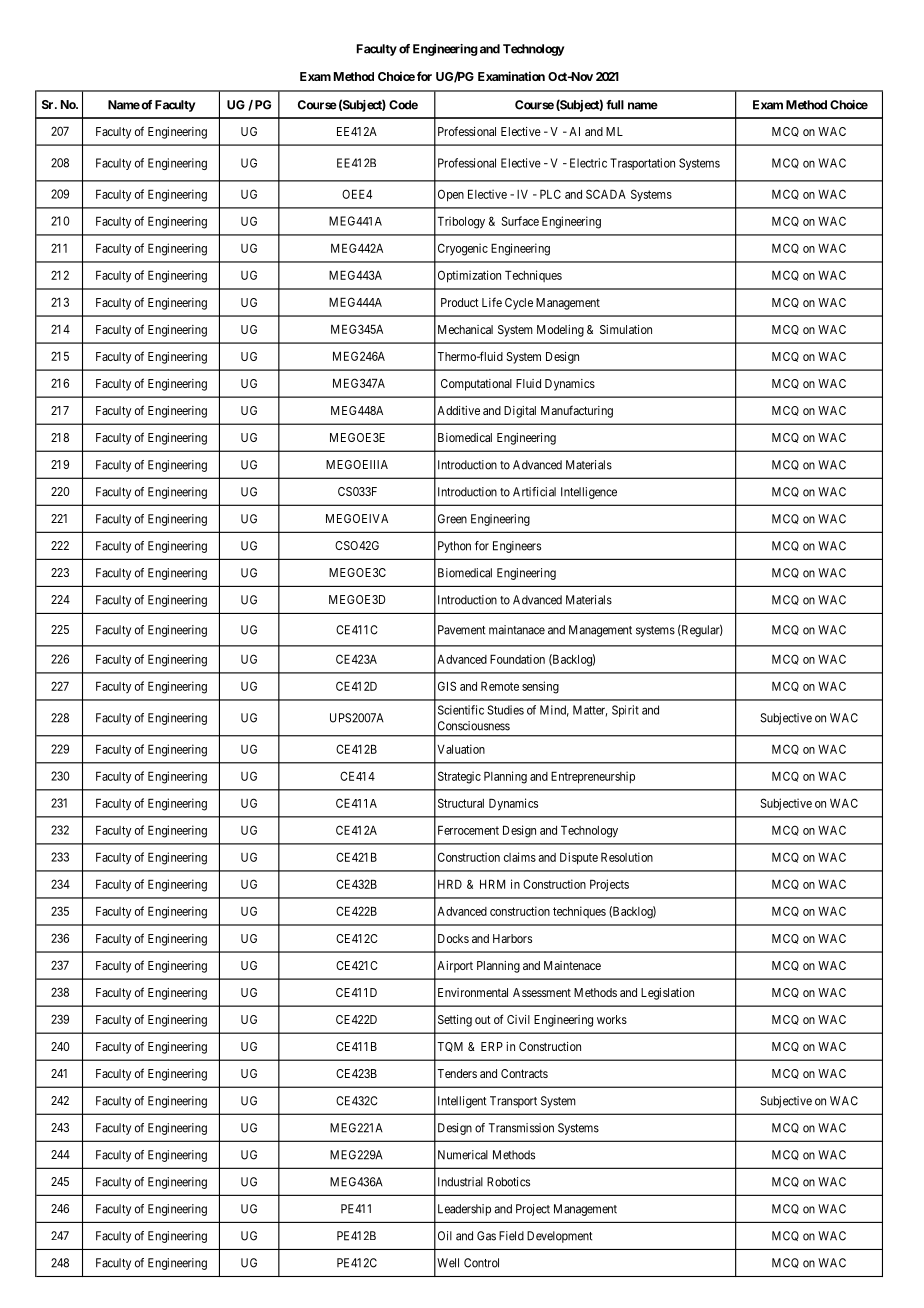 The image size is (924, 1308). Describe the element at coordinates (403, 105) in the screenshot. I see `Code` at that location.
